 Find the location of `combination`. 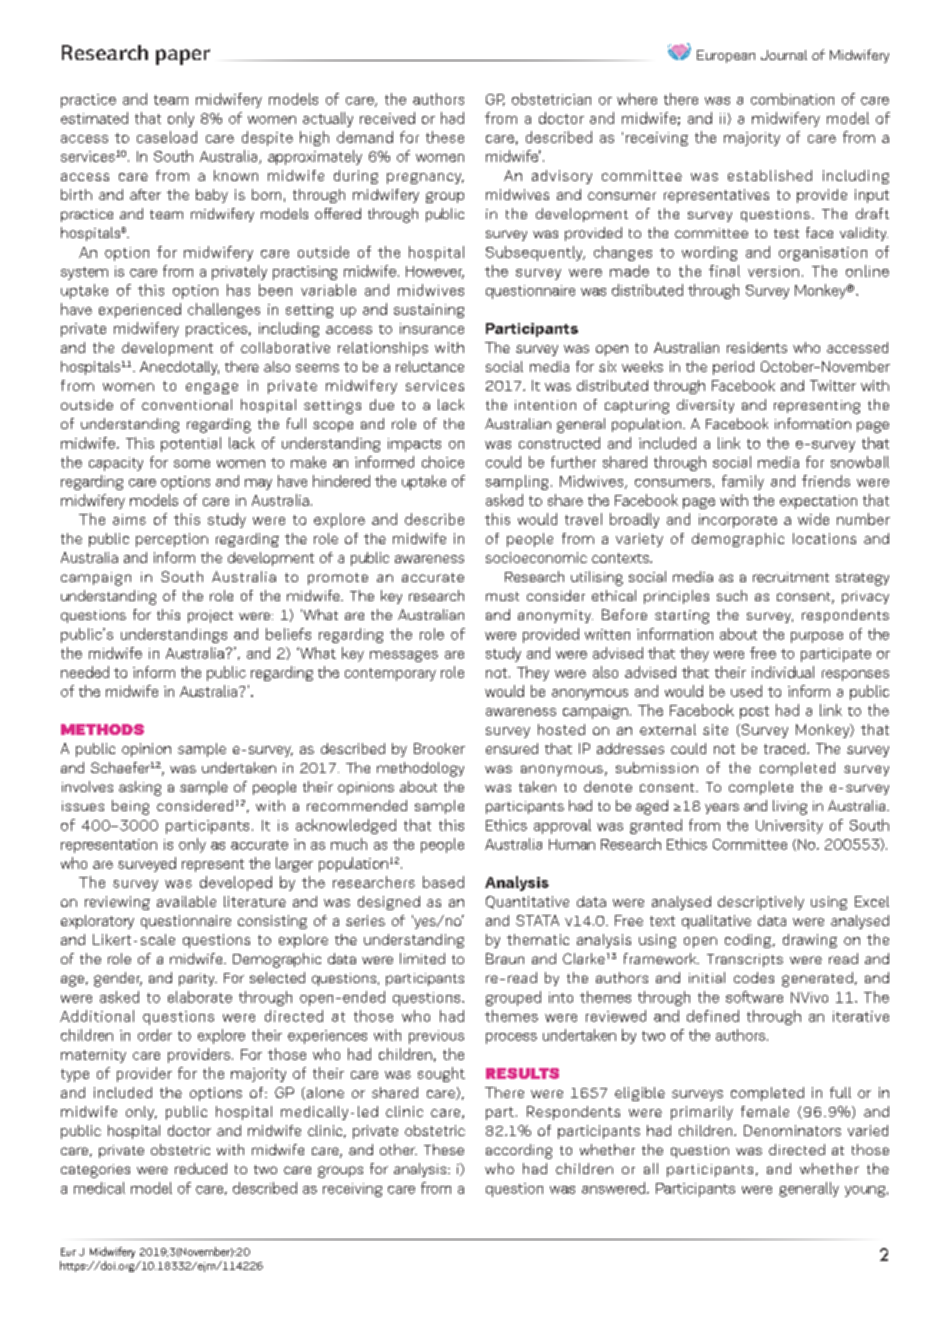

combination is located at coordinates (792, 99).
